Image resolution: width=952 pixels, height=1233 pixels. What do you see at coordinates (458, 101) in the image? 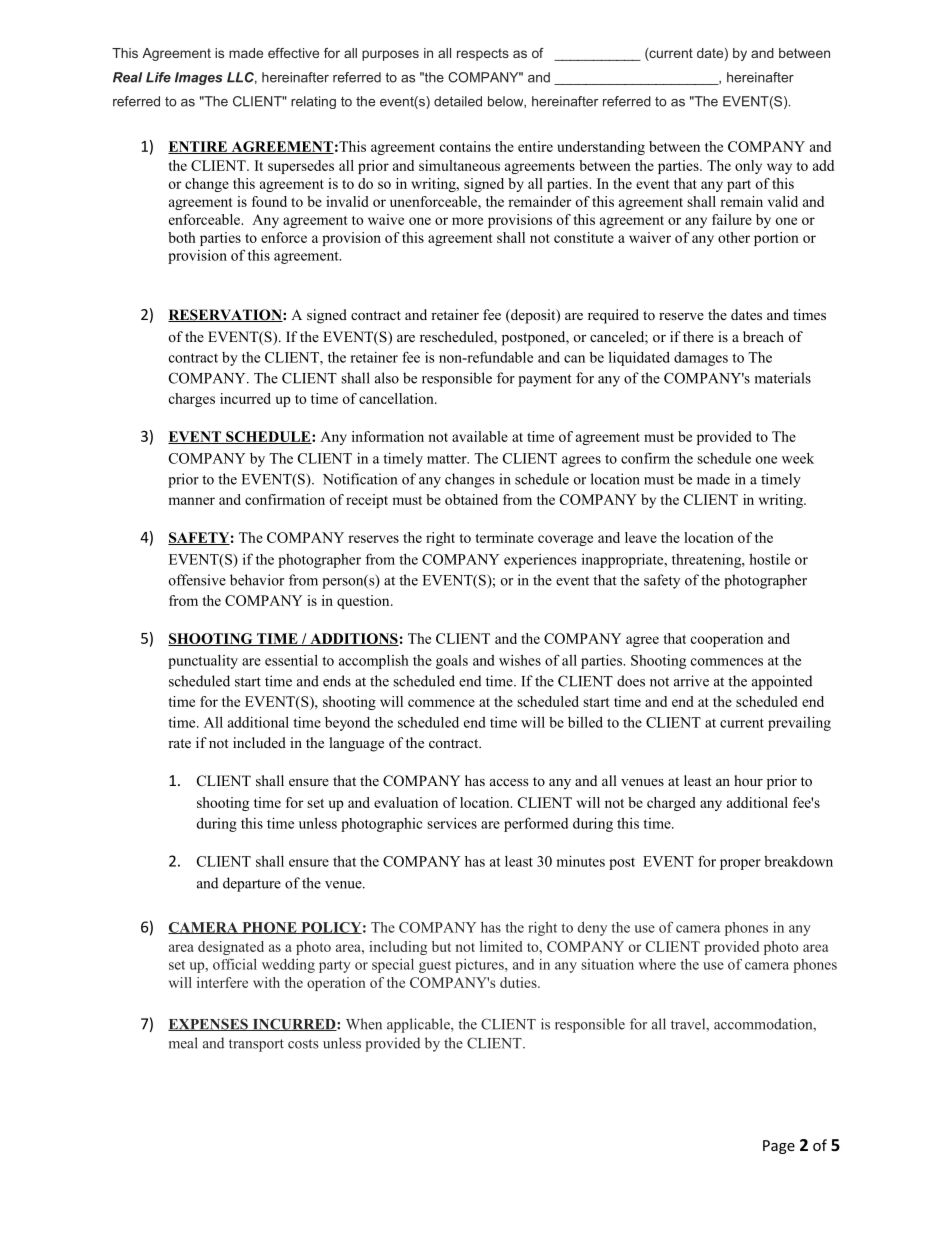
I see `detailed` at bounding box center [458, 101].
